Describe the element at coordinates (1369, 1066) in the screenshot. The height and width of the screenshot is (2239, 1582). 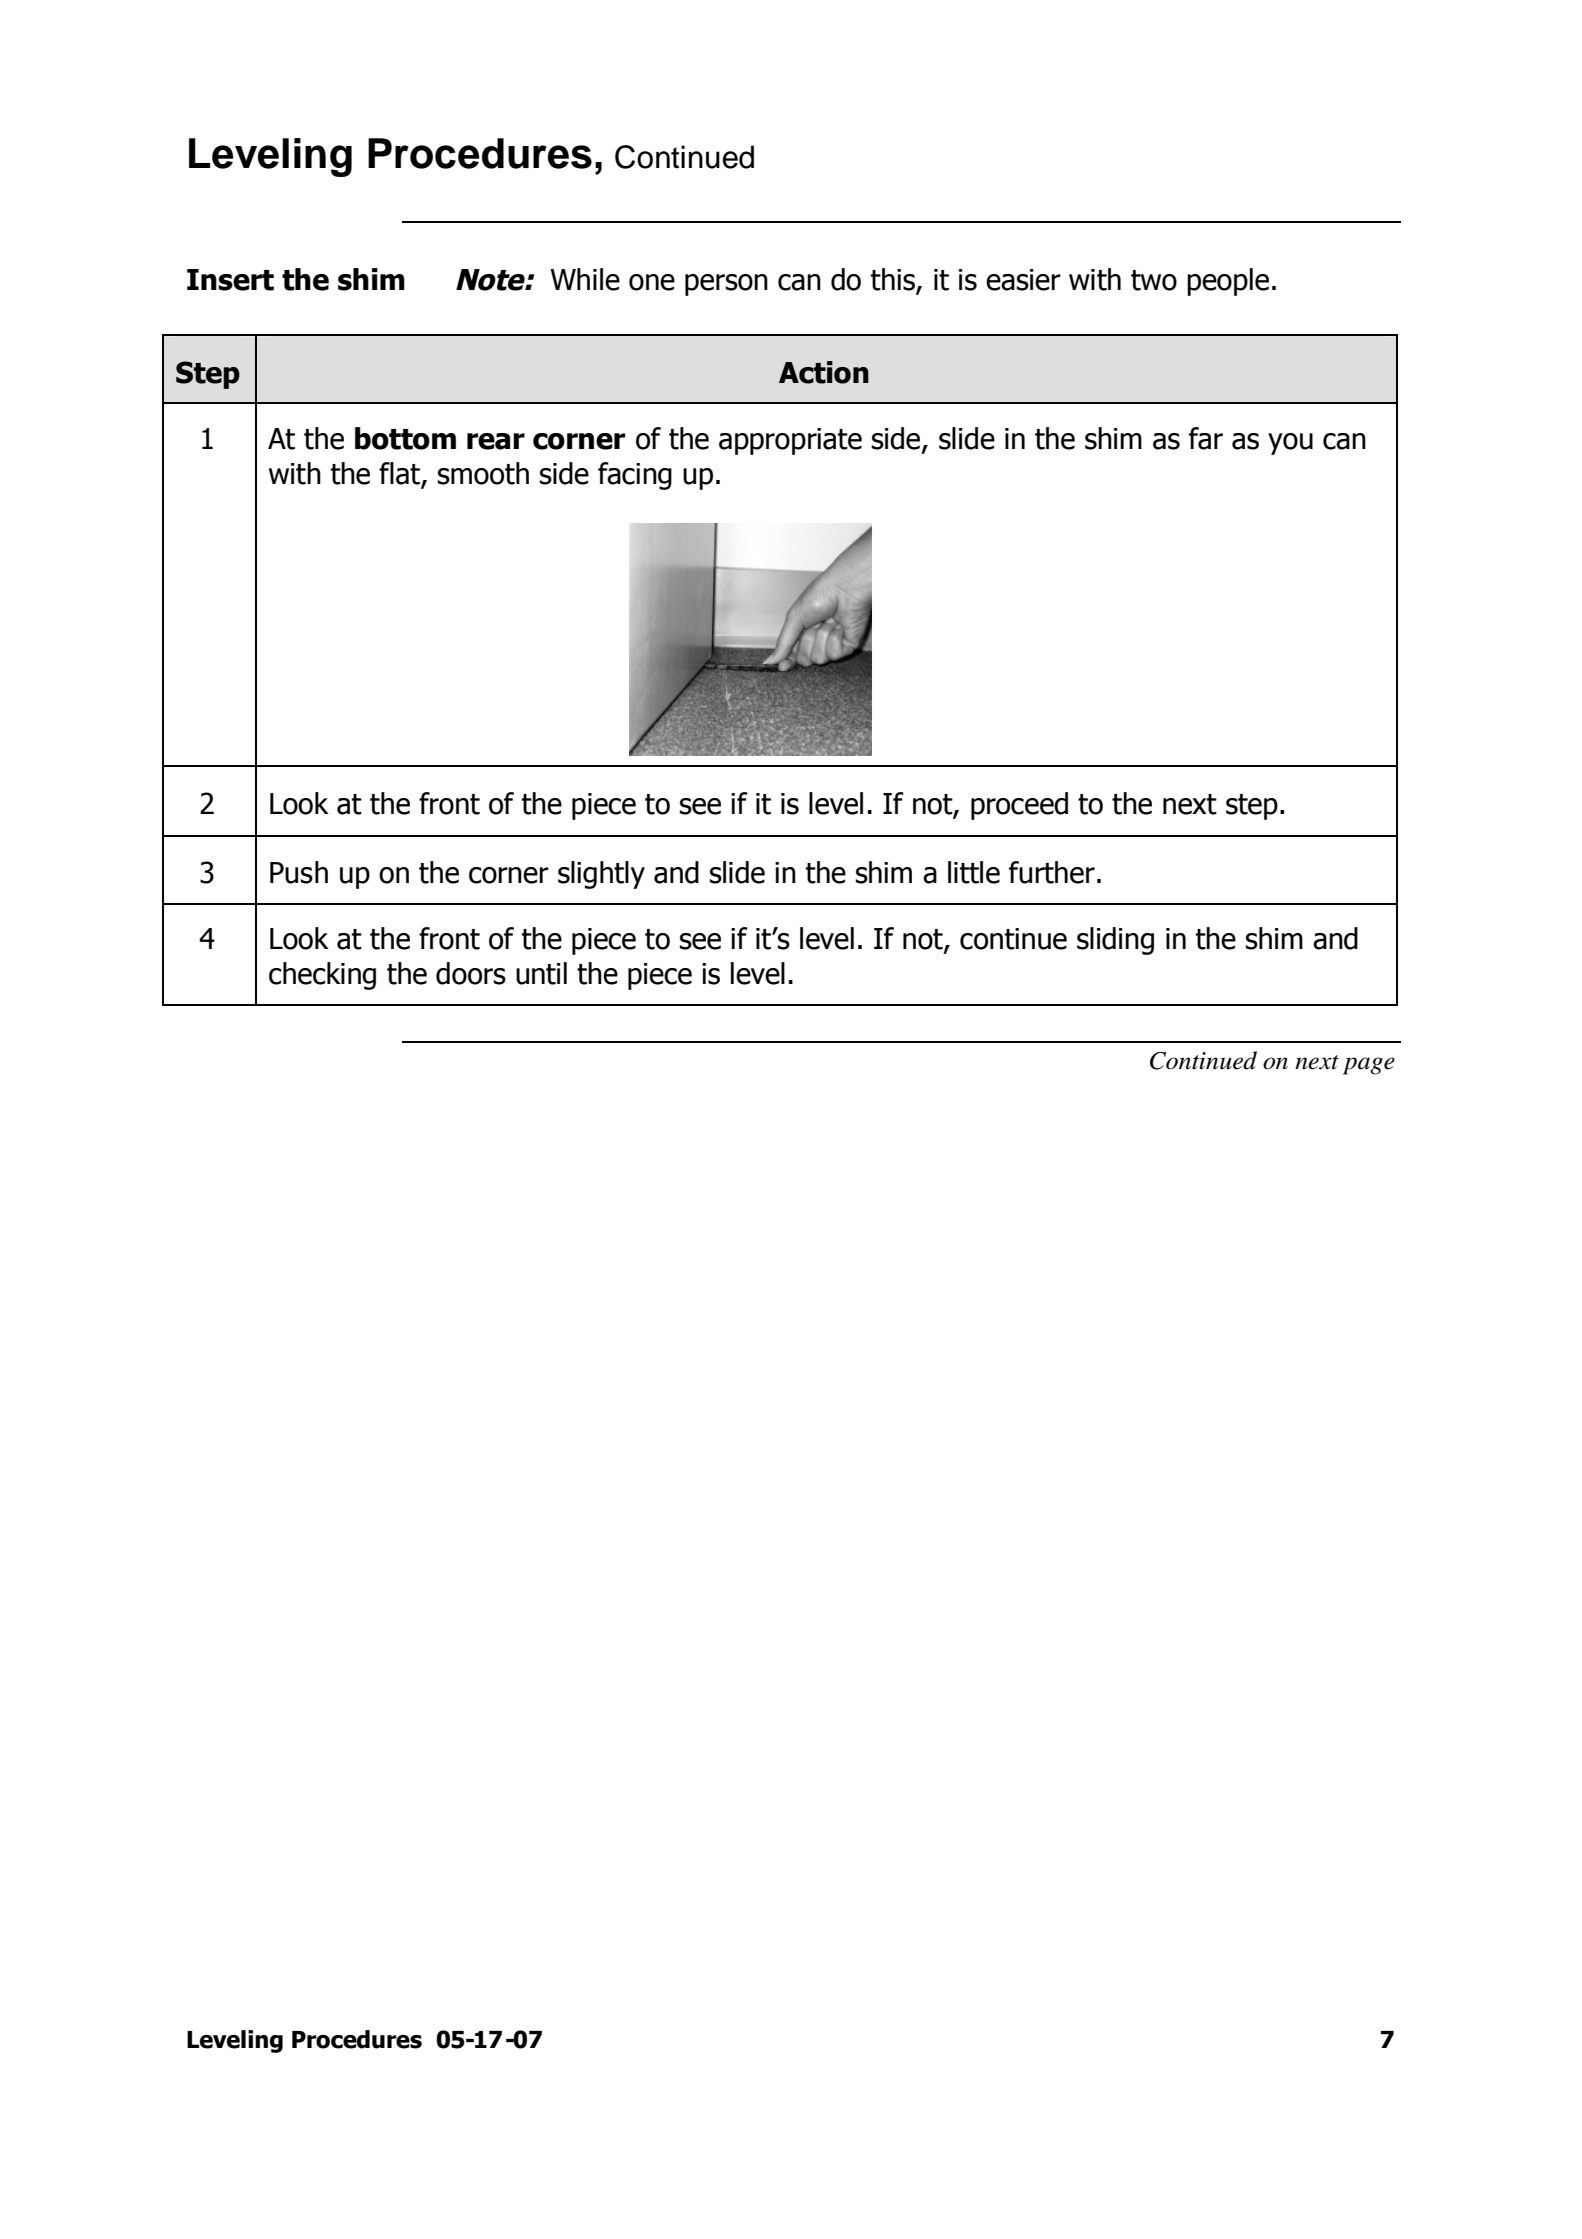
I see `page` at that location.
